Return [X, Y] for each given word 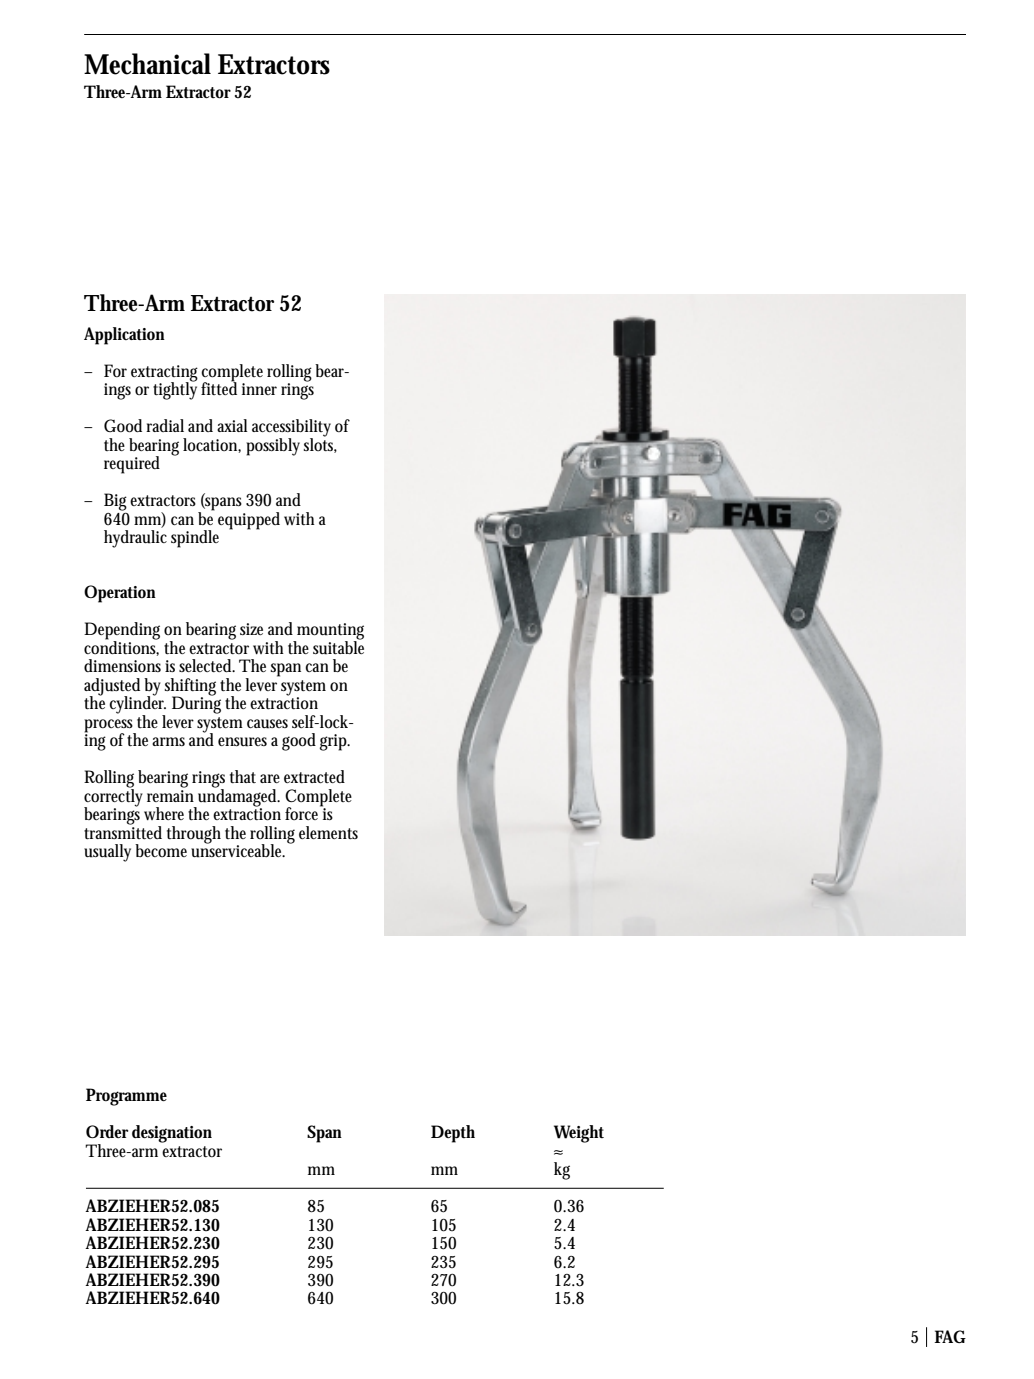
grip [334, 742]
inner [259, 389]
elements [328, 832]
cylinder [137, 705]
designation [172, 1134]
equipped [249, 521]
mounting [329, 632]
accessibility [291, 429]
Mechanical [147, 64]
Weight [579, 1134]
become [161, 850]
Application [124, 336]
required [132, 465]
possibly [273, 447]
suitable [338, 647]
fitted [219, 387]
